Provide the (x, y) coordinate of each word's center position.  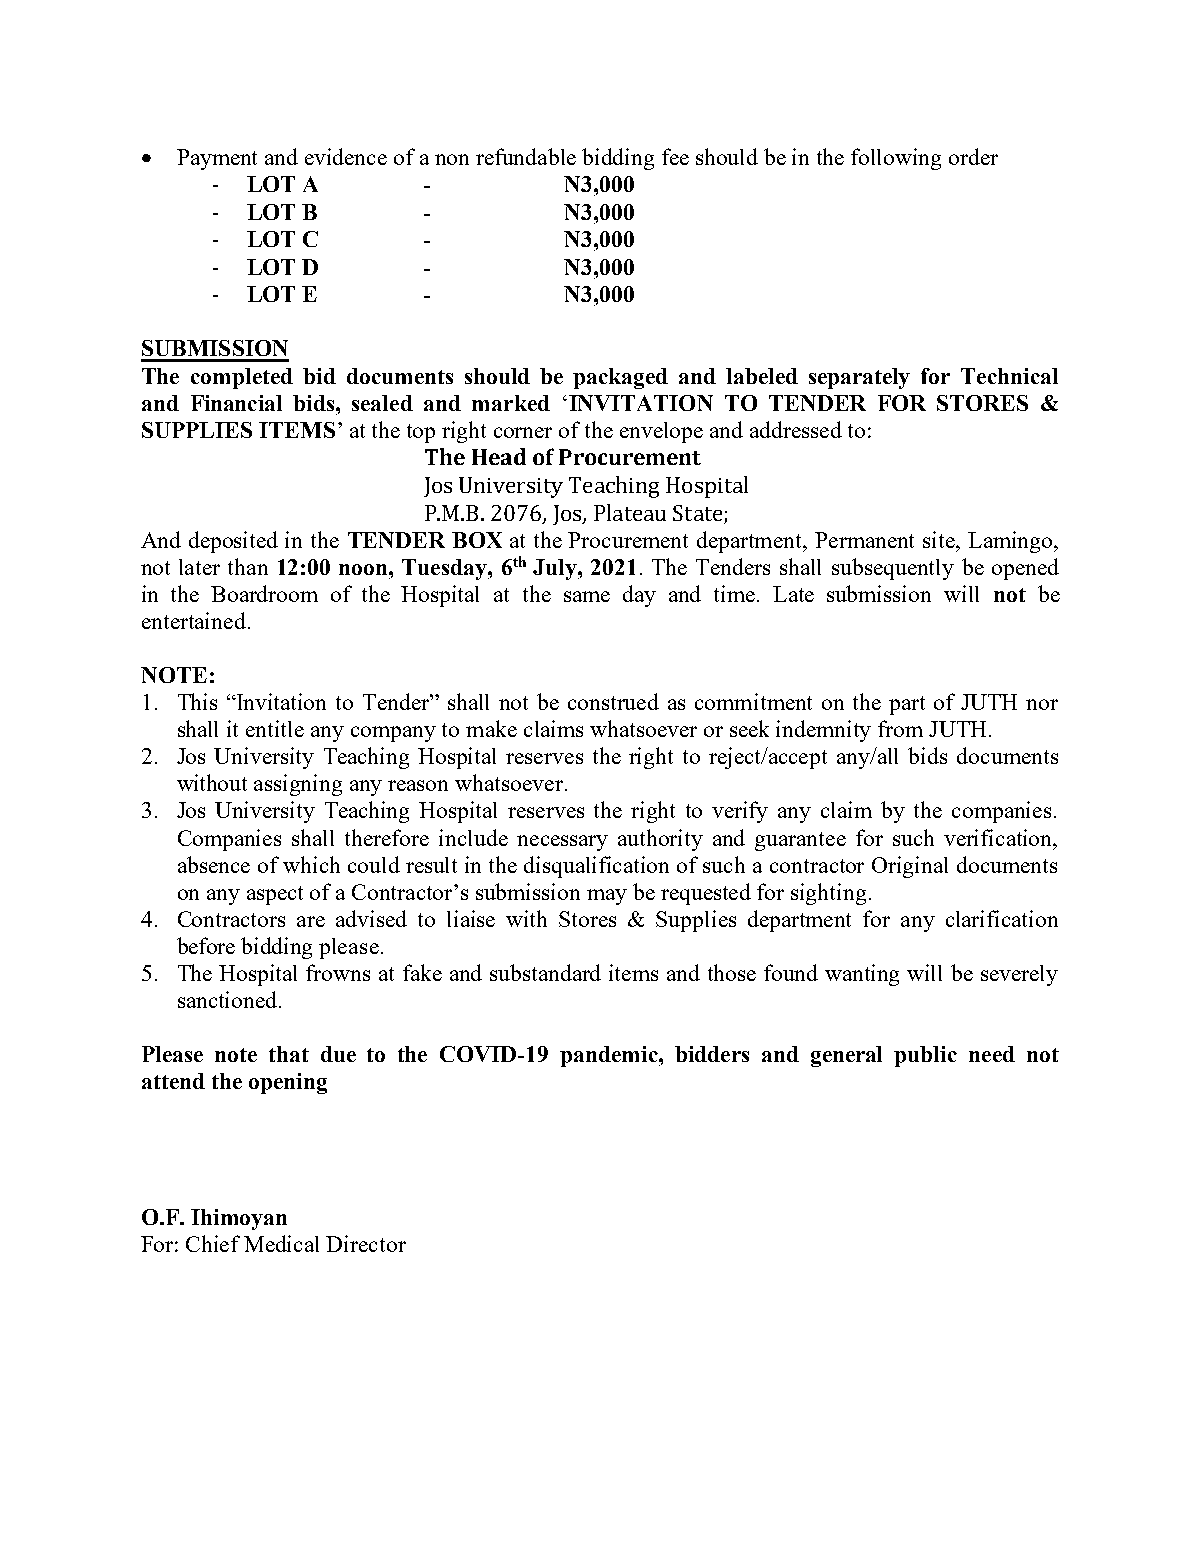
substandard (545, 972)
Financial (236, 403)
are (311, 921)
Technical (1009, 376)
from (900, 728)
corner (523, 432)
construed (613, 701)
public (925, 1056)
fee (675, 156)
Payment (217, 159)
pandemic (610, 1056)
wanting (862, 975)
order (973, 156)
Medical (281, 1243)
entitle (275, 728)
